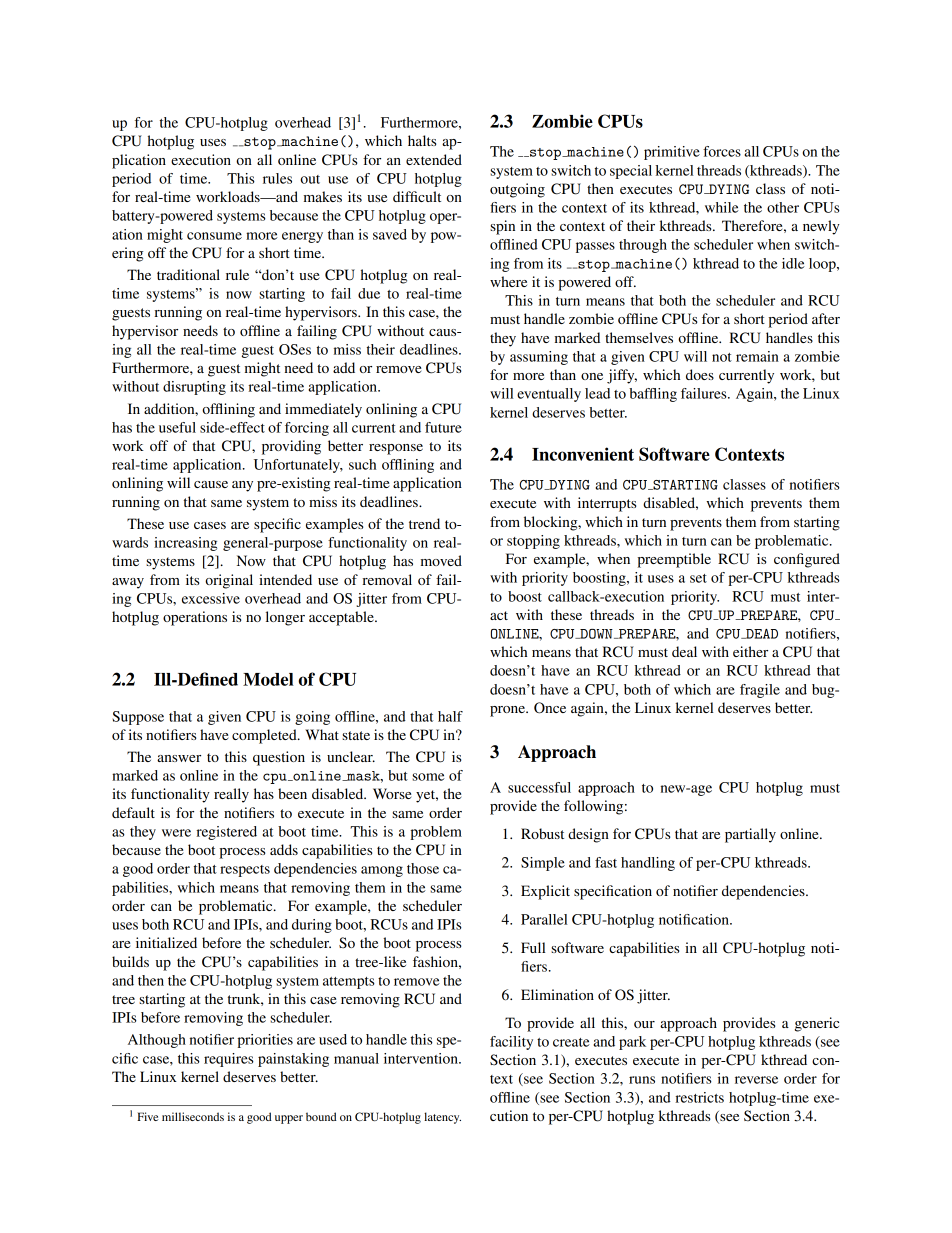  What do you see at coordinates (750, 835) in the screenshot?
I see `partially` at bounding box center [750, 835].
